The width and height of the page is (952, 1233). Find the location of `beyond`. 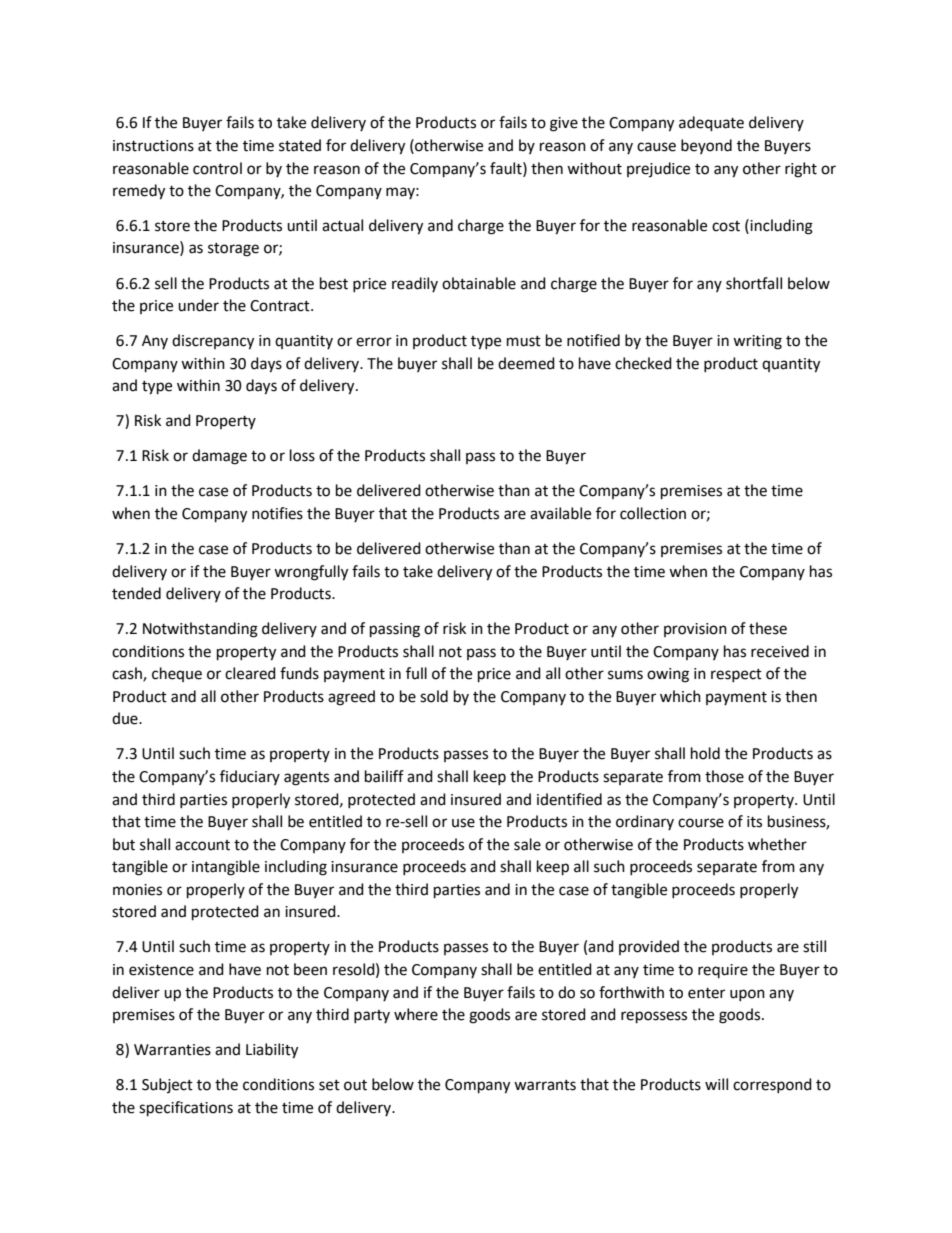

beyond is located at coordinates (706, 146).
